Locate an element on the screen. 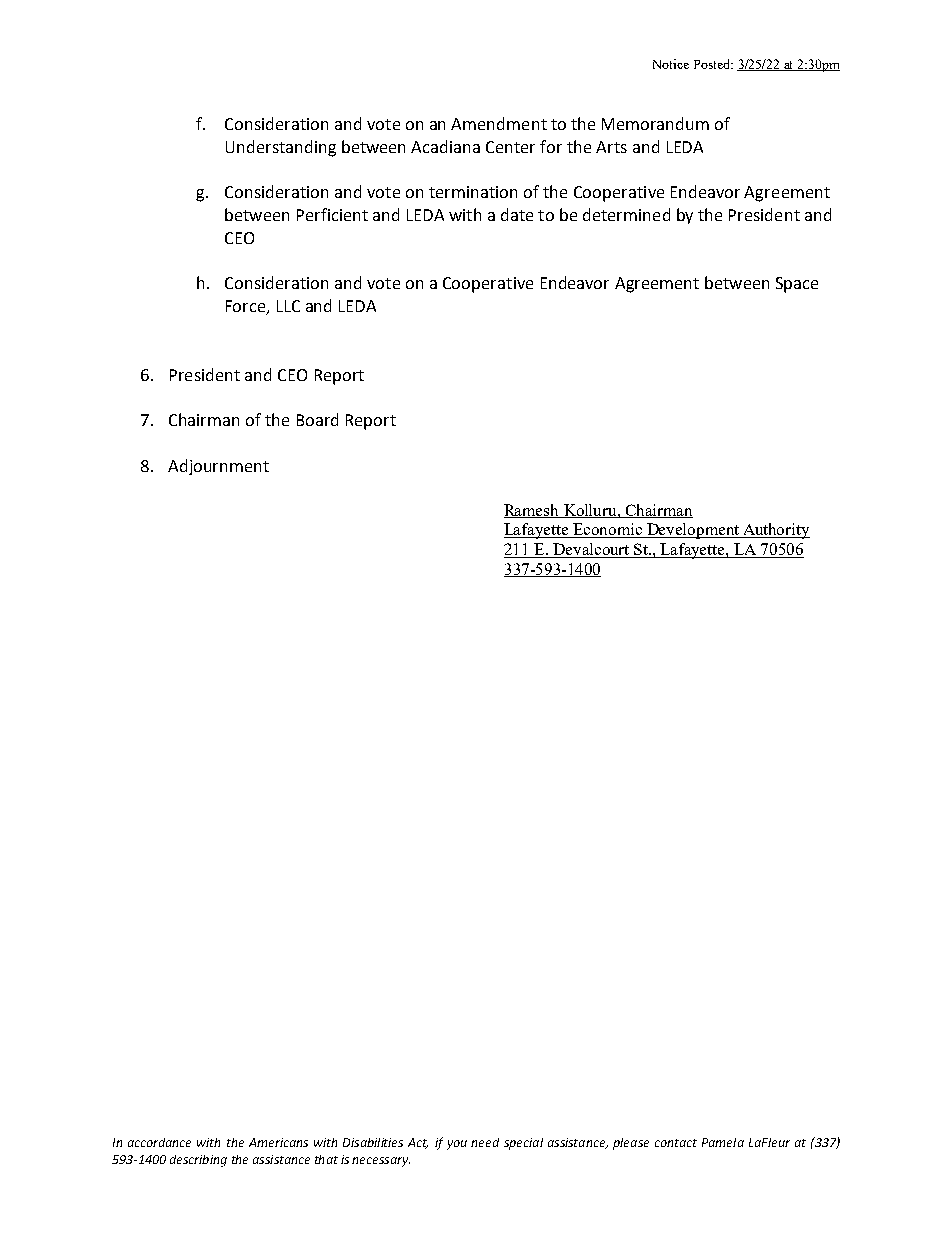 The image size is (952, 1233). Adjournment is located at coordinates (218, 467).
